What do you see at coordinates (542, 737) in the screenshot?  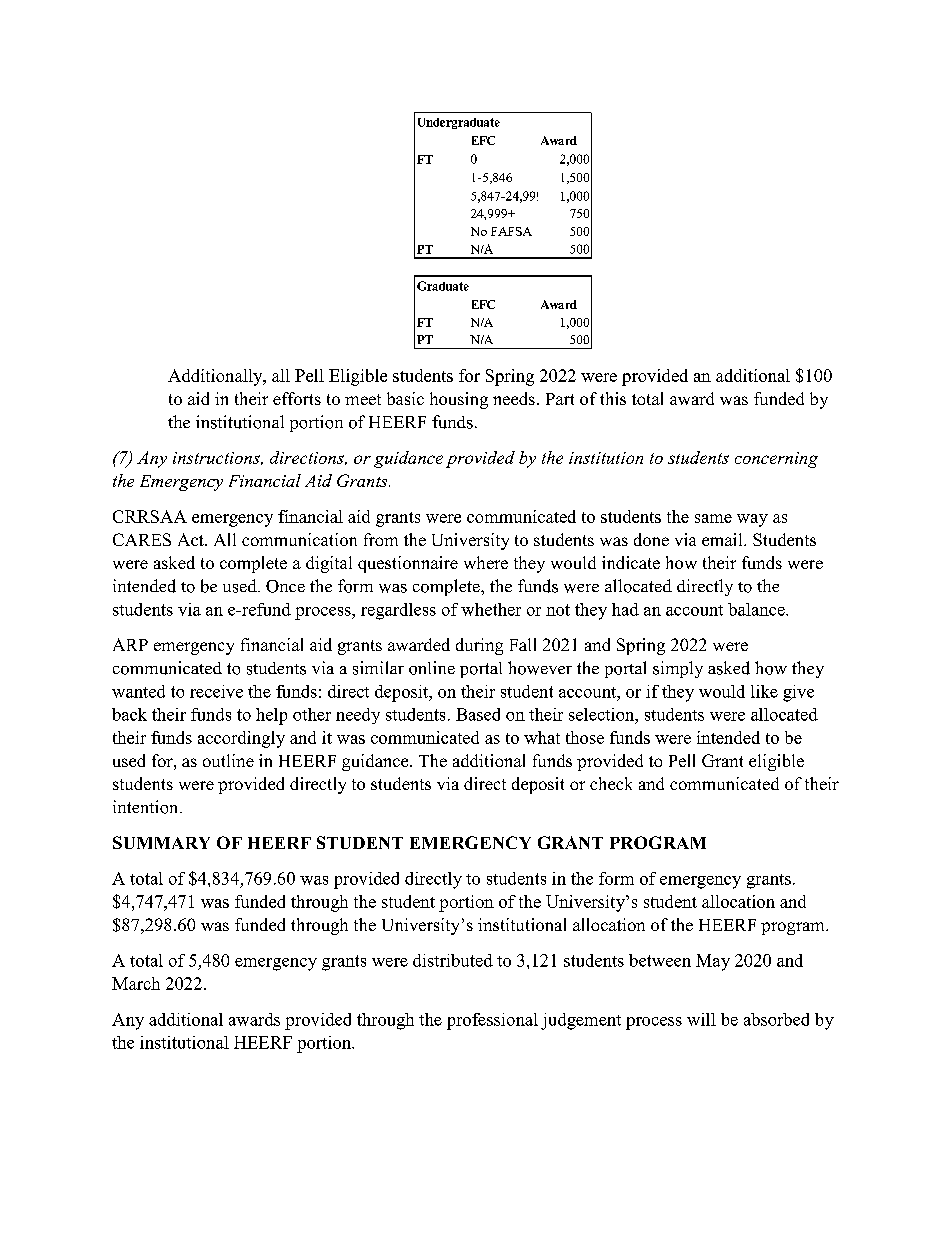 I see `what` at bounding box center [542, 737].
